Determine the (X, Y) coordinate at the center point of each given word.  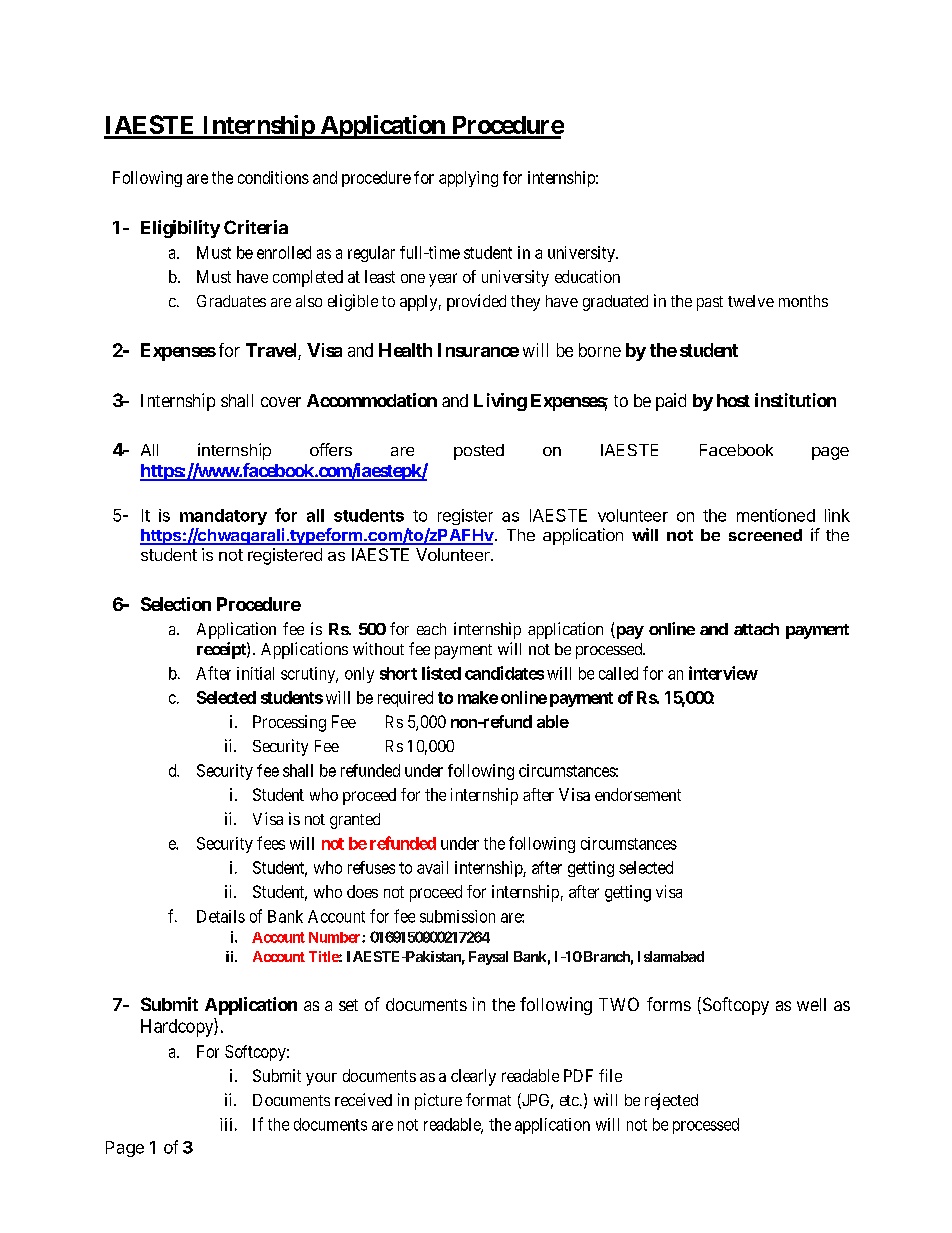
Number (336, 937)
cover (281, 402)
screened (765, 535)
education (587, 276)
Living (500, 402)
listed (441, 673)
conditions (273, 177)
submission (457, 916)
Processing (289, 723)
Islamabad (671, 956)
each (431, 629)
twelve (751, 301)
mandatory (223, 517)
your (321, 1079)
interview (723, 673)
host (733, 400)
